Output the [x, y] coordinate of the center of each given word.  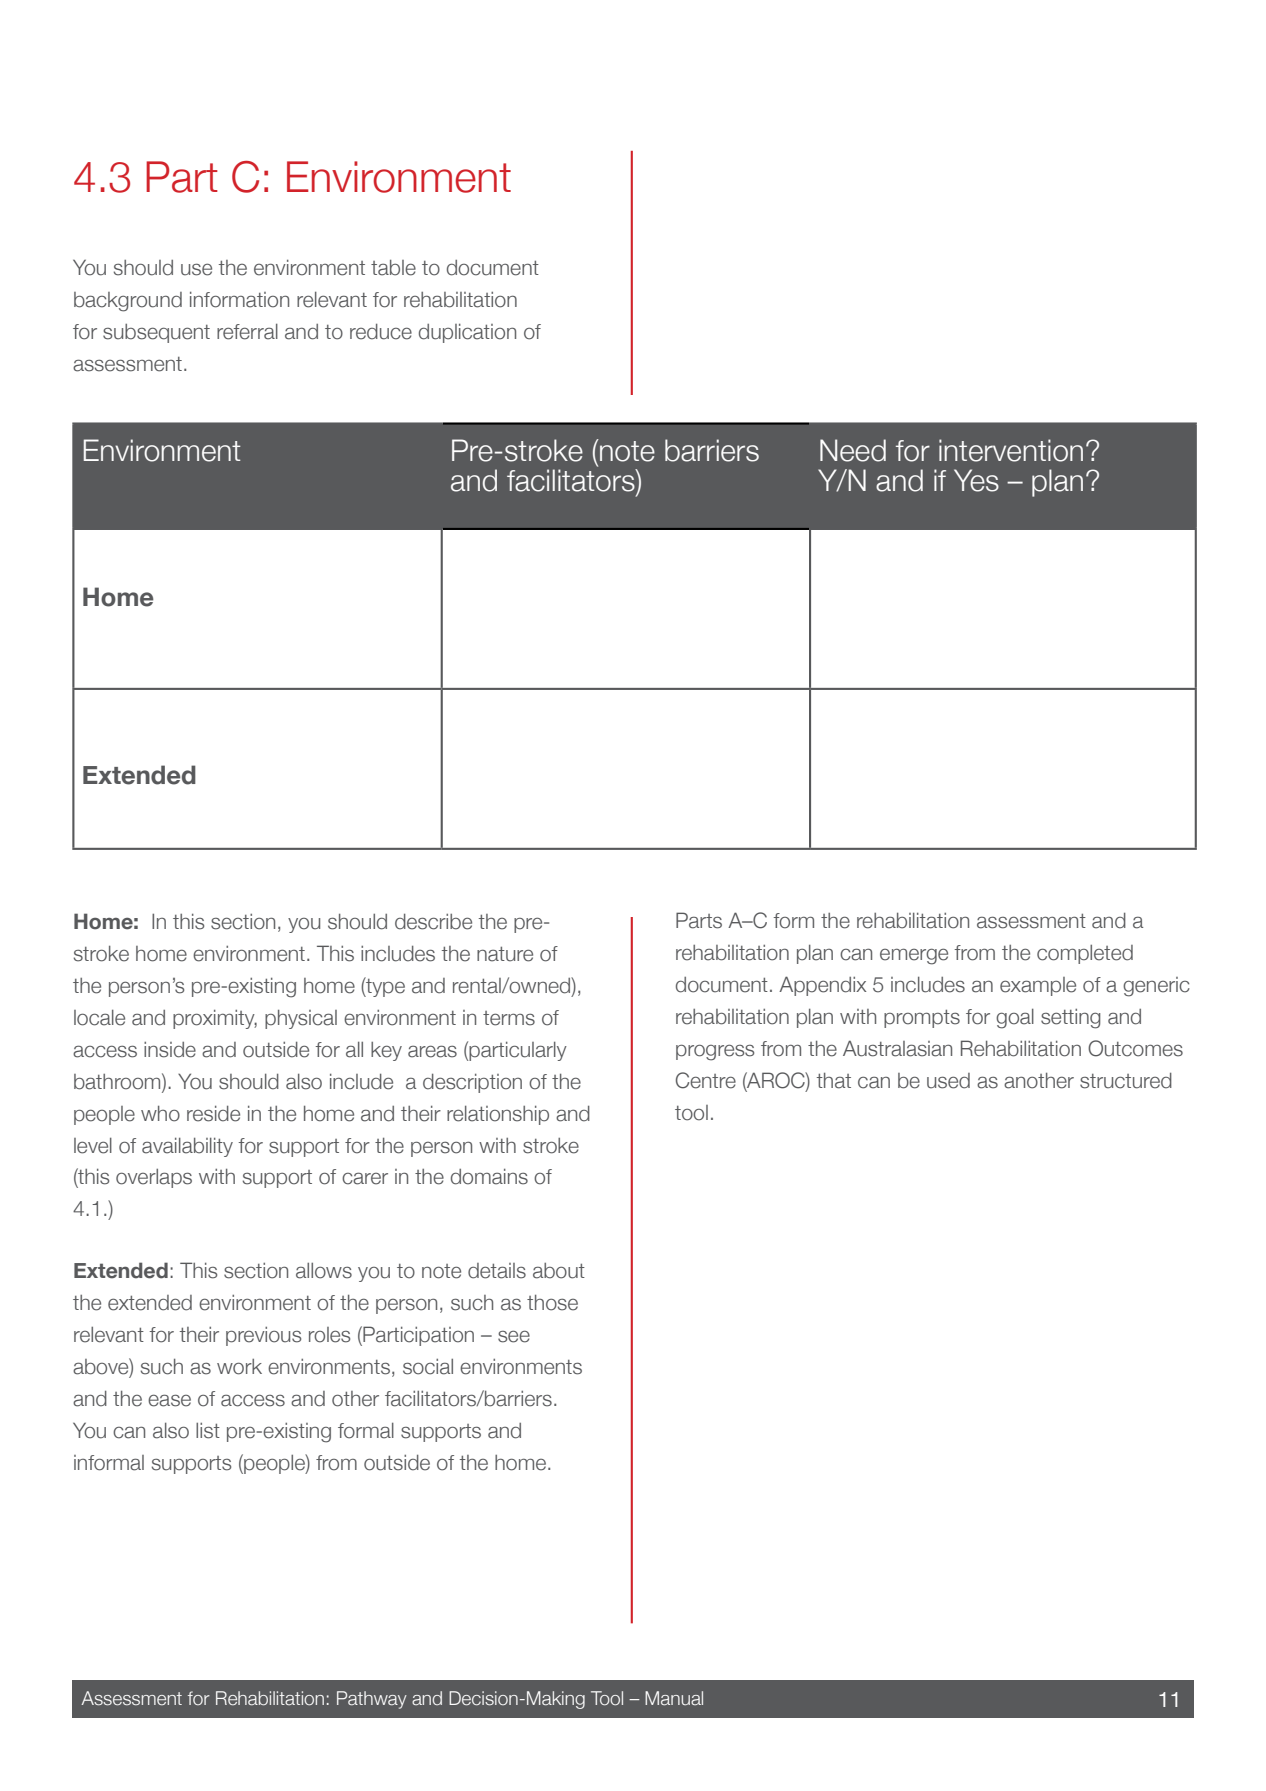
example [1038, 986]
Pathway [372, 1700]
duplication [467, 333]
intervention [1011, 450]
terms [509, 1018]
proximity [215, 1019]
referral [247, 331]
